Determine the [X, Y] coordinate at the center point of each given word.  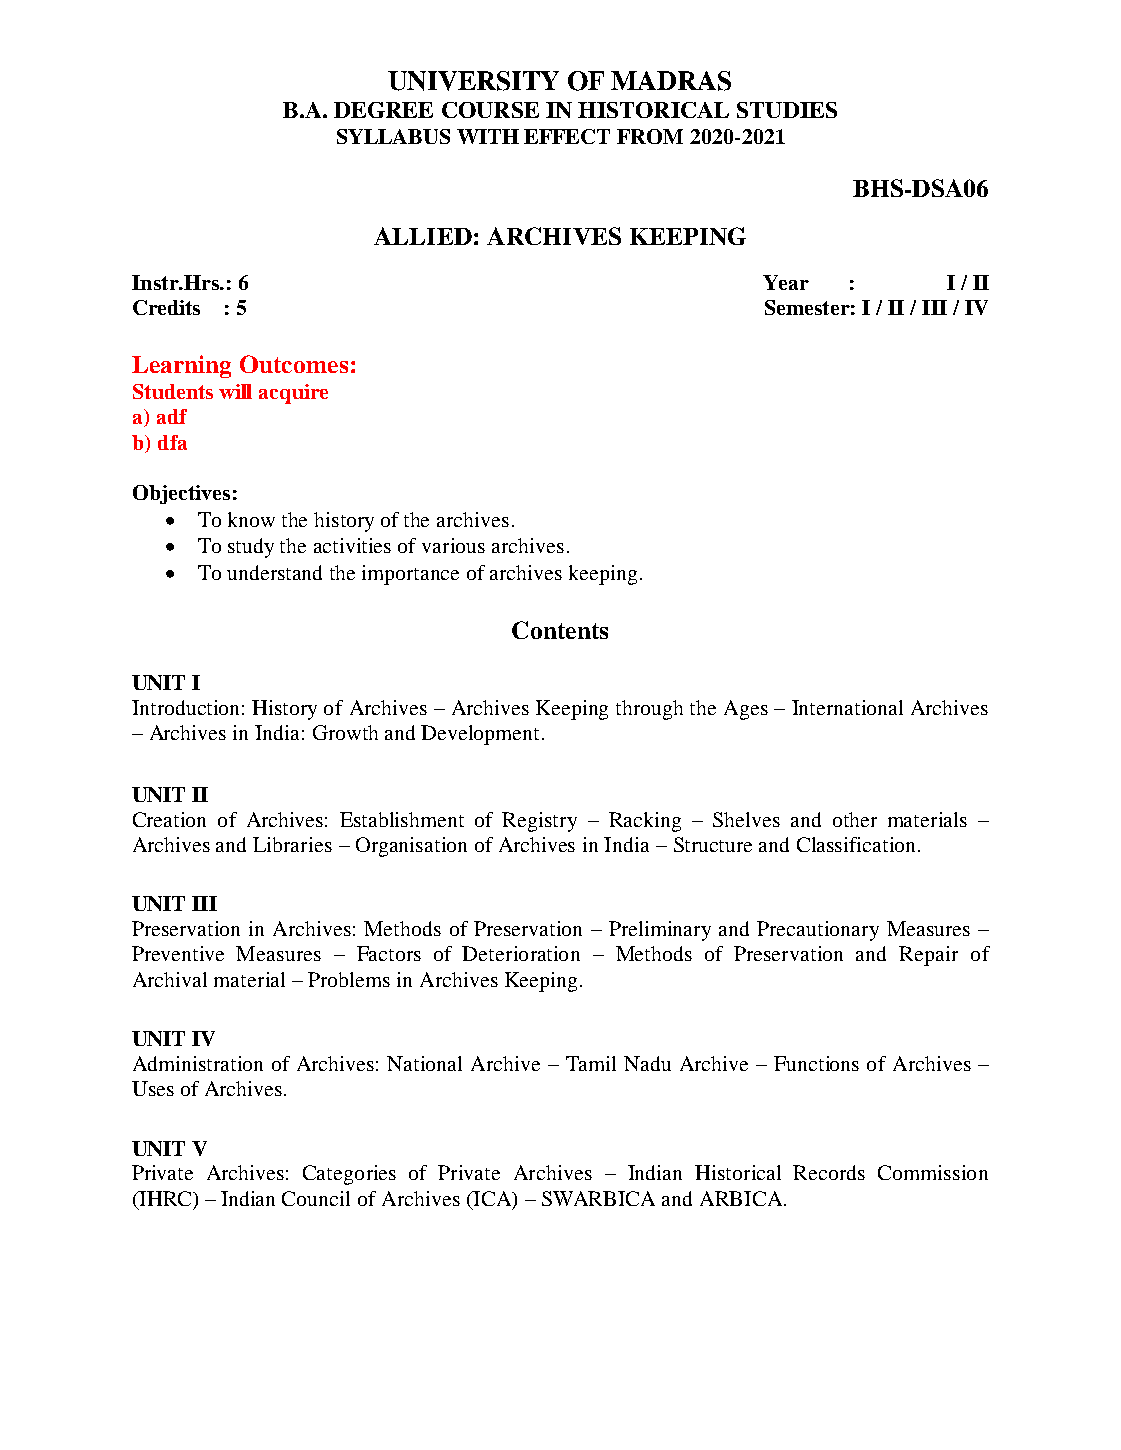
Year [786, 282]
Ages [746, 710]
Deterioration [521, 953]
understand [274, 572]
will [235, 391]
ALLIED [423, 236]
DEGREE [383, 110]
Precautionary [818, 931]
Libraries [292, 844]
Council [316, 1198]
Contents [560, 630]
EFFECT [567, 136]
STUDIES [787, 110]
